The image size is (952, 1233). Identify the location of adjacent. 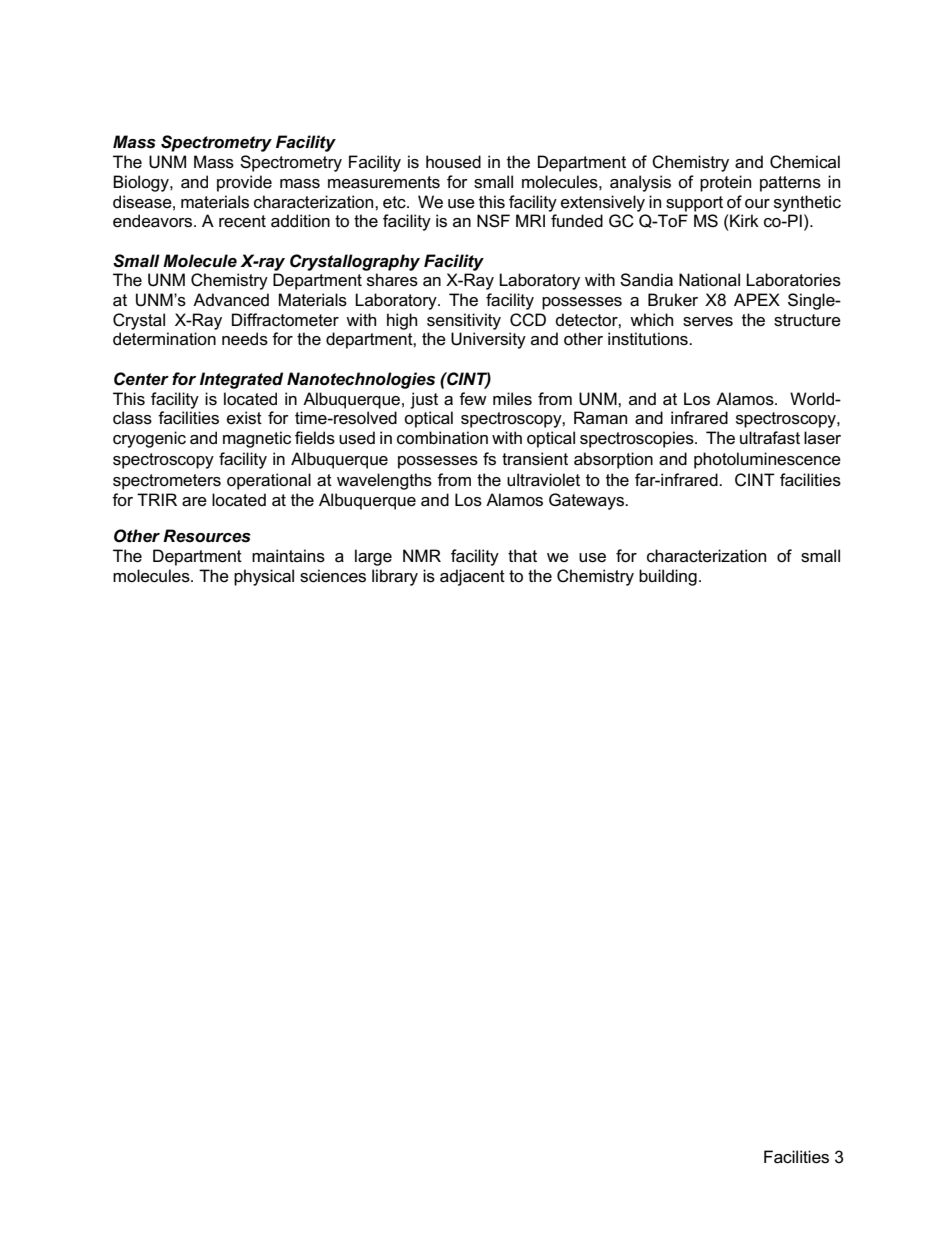
(472, 577).
